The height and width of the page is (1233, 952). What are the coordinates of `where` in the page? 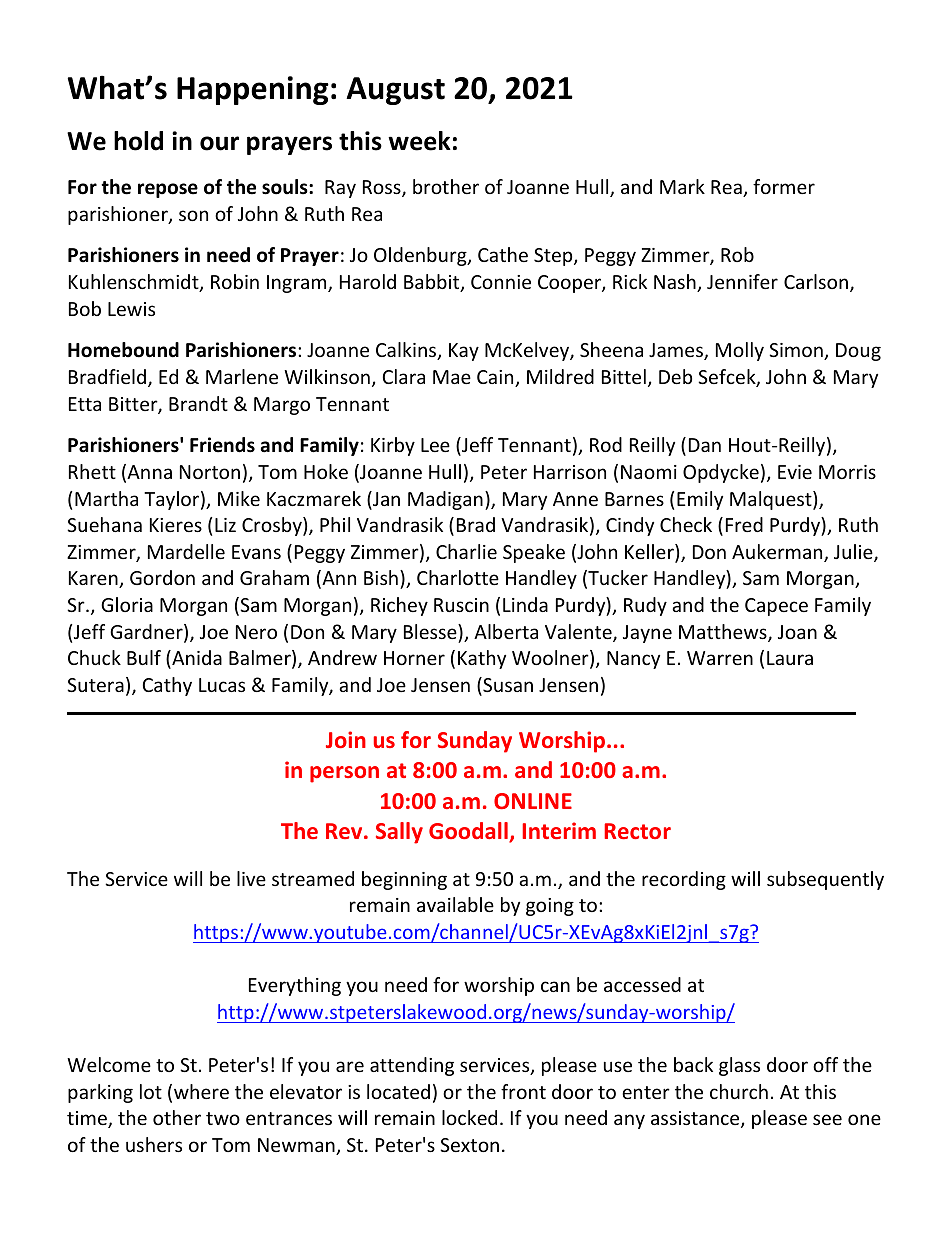 It's located at (201, 1091).
